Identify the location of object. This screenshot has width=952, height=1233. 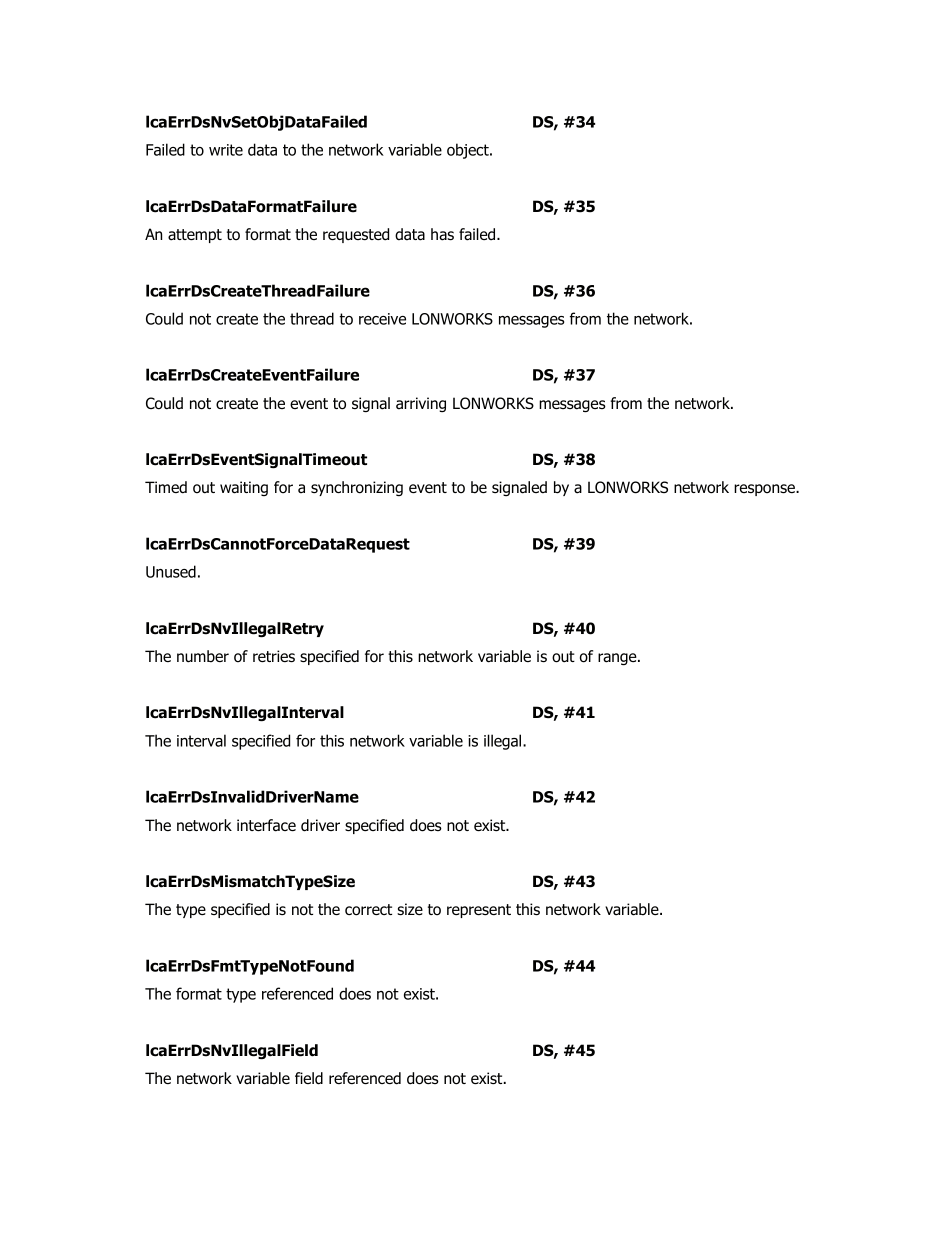
(469, 151).
